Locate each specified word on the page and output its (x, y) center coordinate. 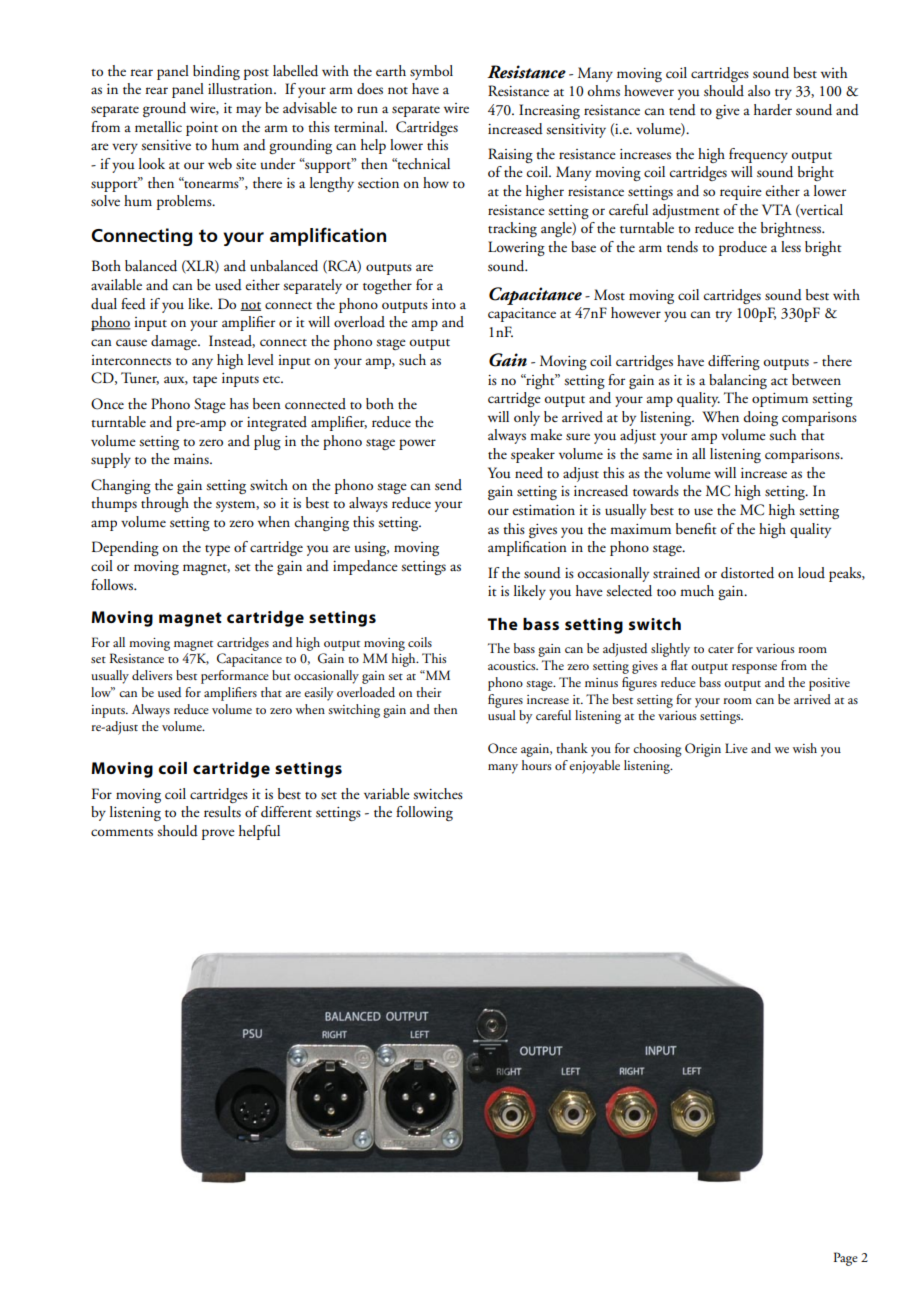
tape (205, 381)
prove (218, 834)
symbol (431, 72)
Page (846, 1259)
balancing (738, 381)
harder (773, 110)
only (527, 418)
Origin (703, 750)
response (754, 669)
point (202, 129)
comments (122, 833)
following (424, 813)
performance (235, 677)
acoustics (513, 665)
